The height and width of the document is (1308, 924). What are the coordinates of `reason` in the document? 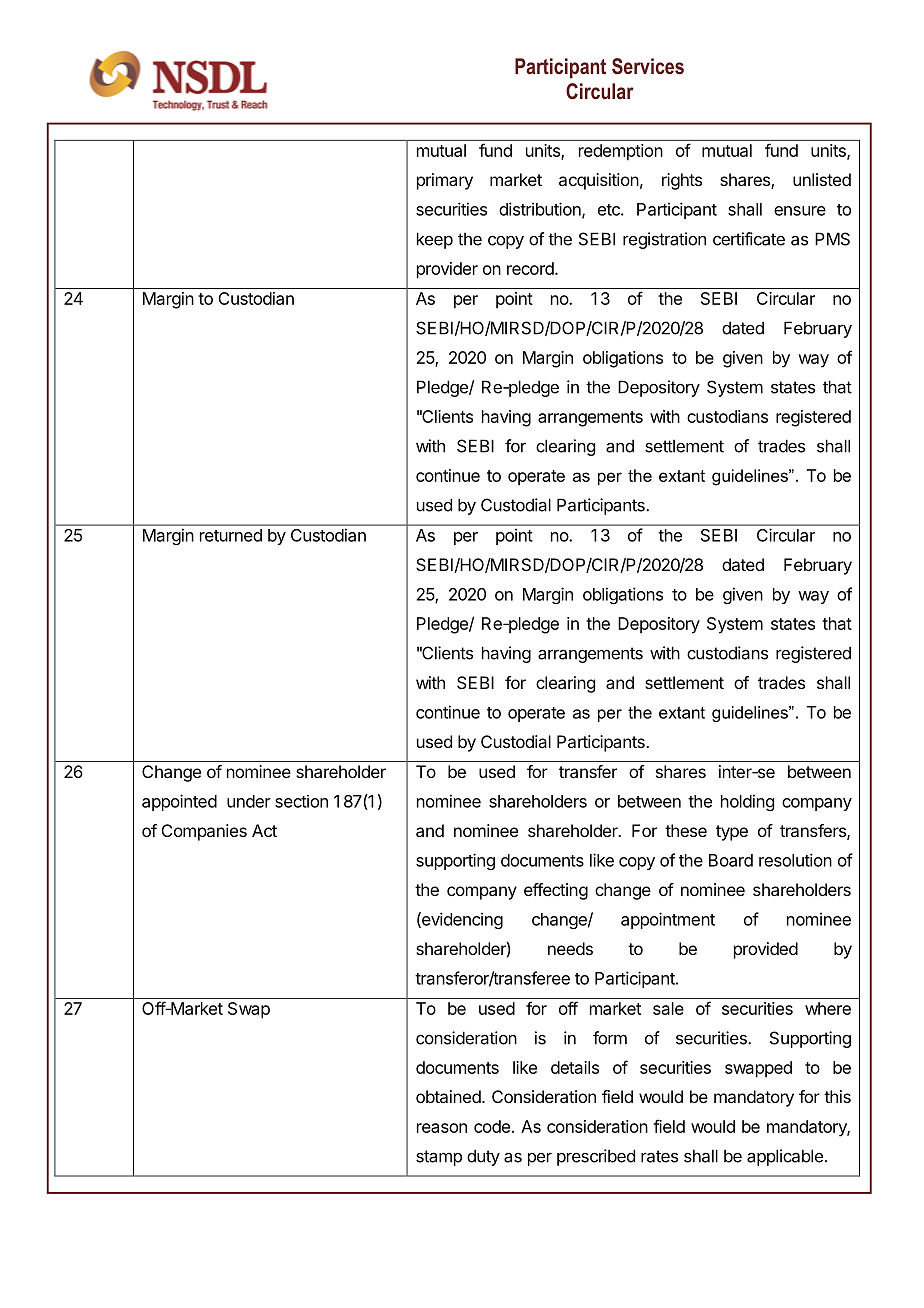 It's located at (442, 1128).
